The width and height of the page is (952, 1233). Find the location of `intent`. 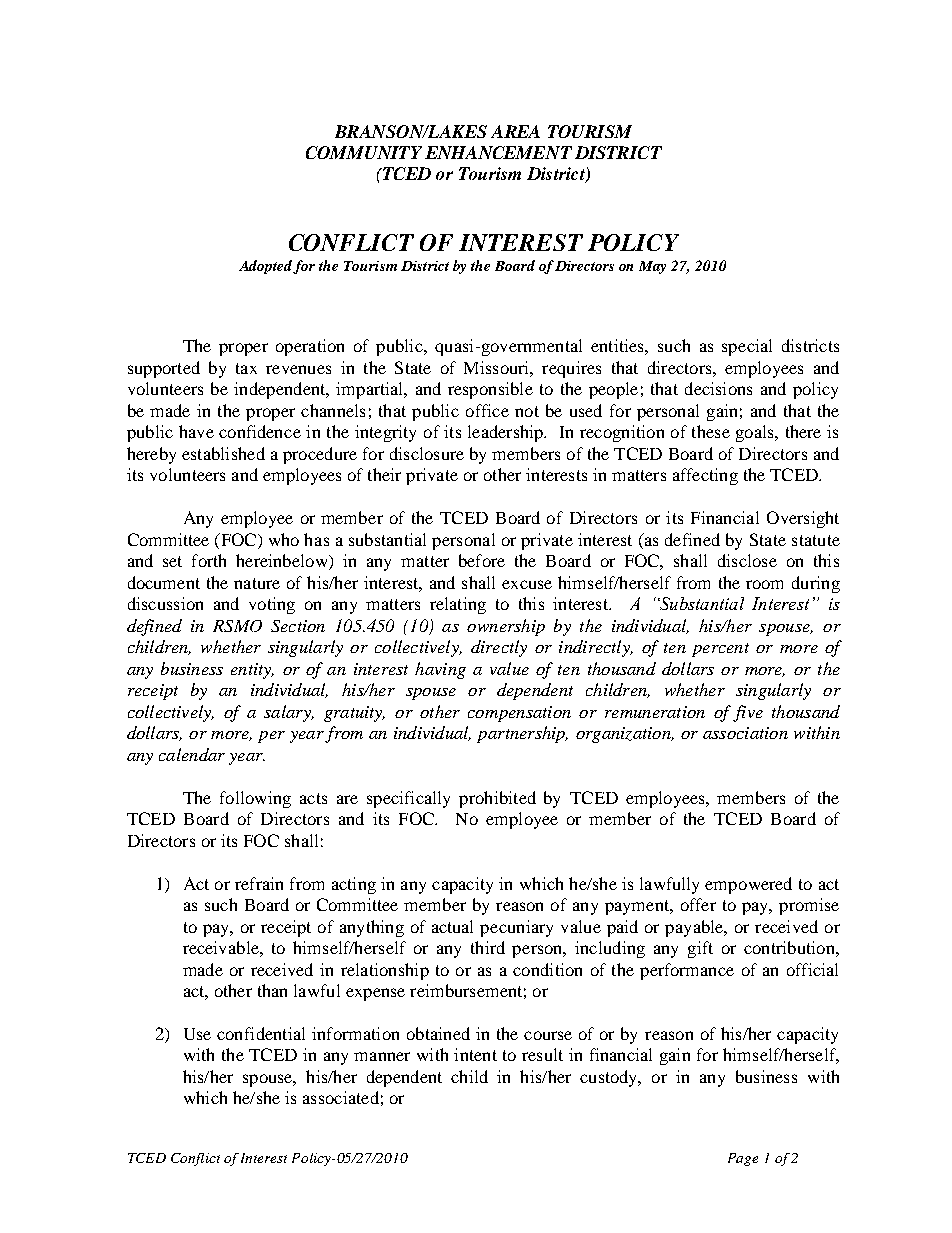

intent is located at coordinates (475, 1054).
